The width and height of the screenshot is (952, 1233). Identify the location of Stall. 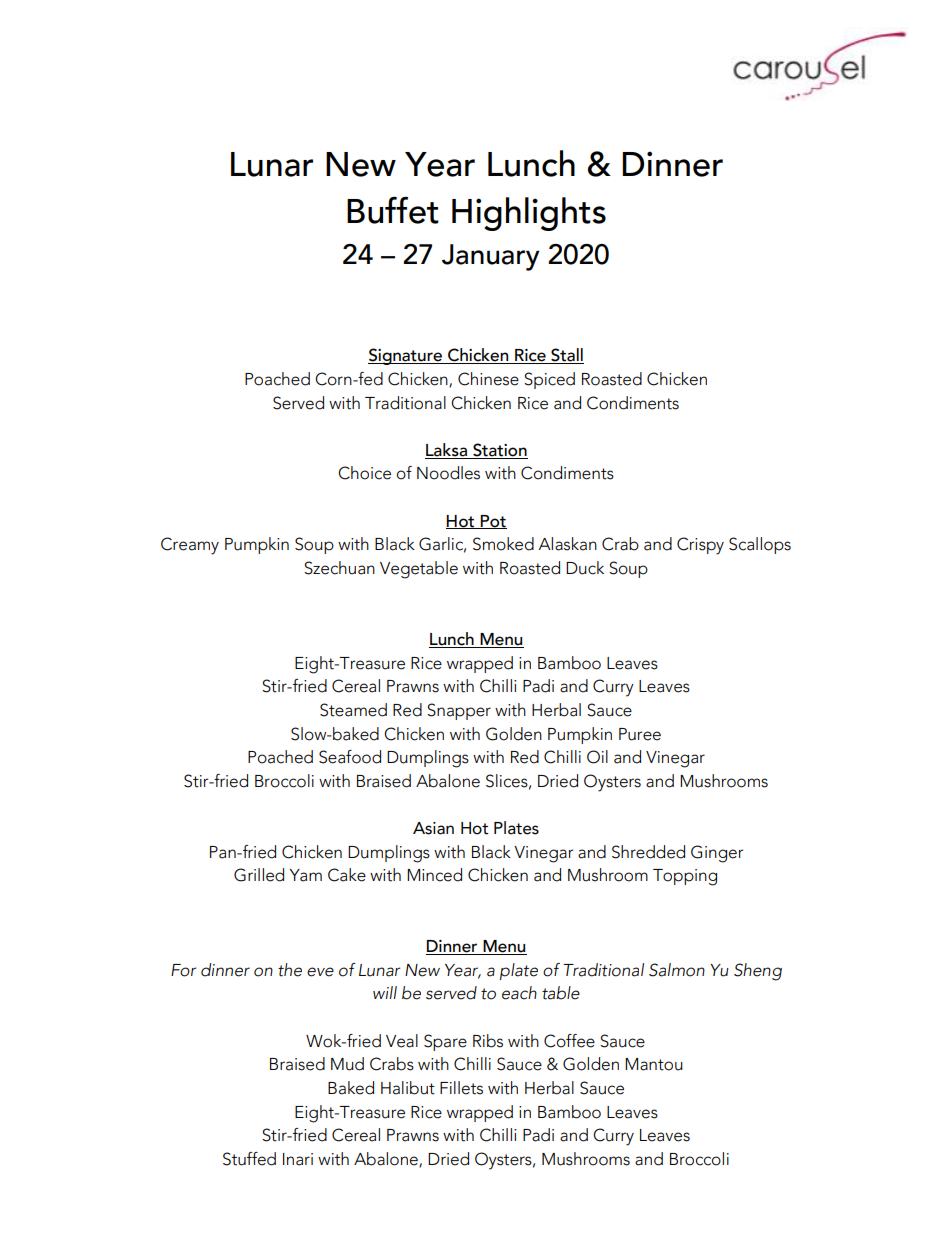
(566, 356).
